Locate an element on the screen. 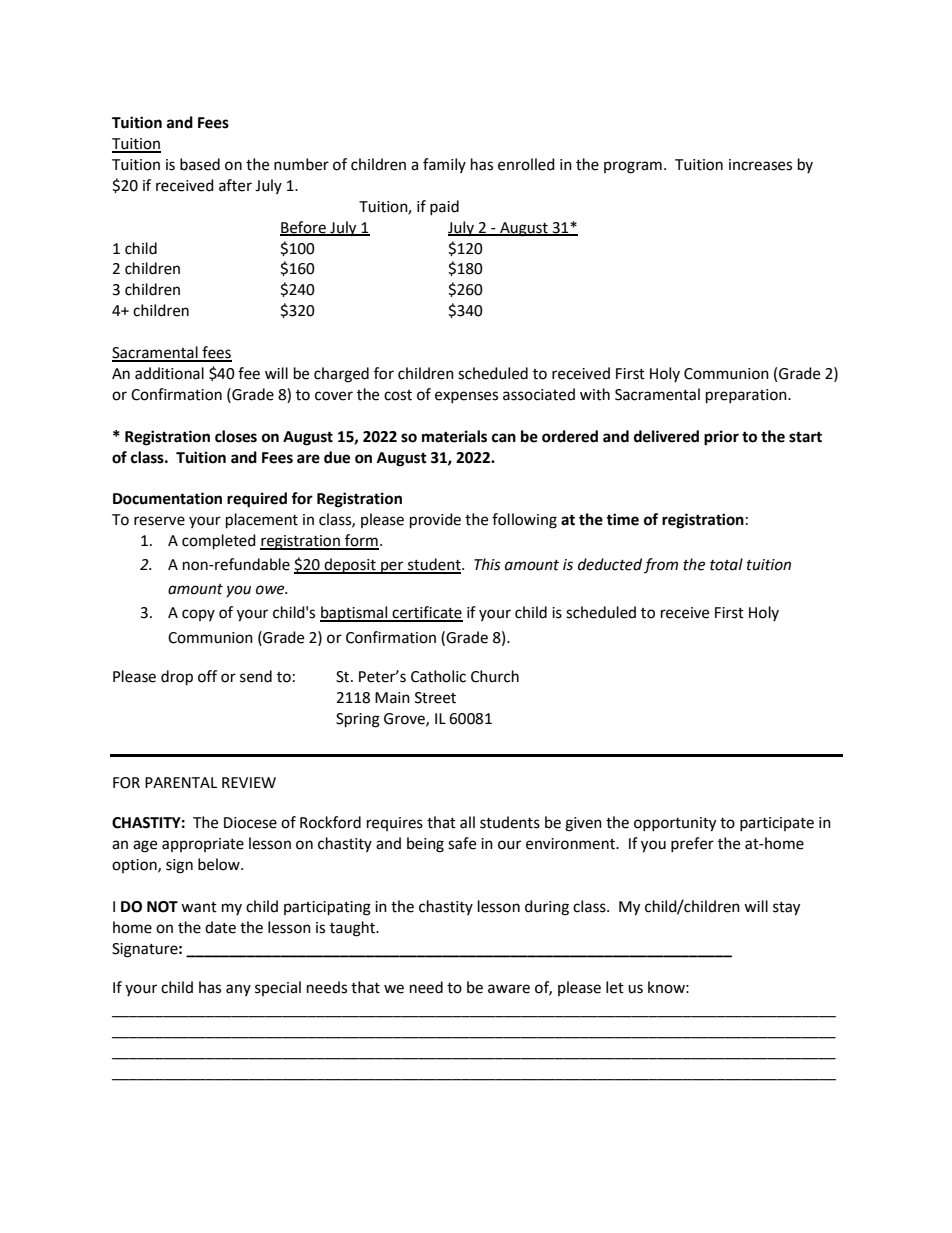  any is located at coordinates (238, 990).
